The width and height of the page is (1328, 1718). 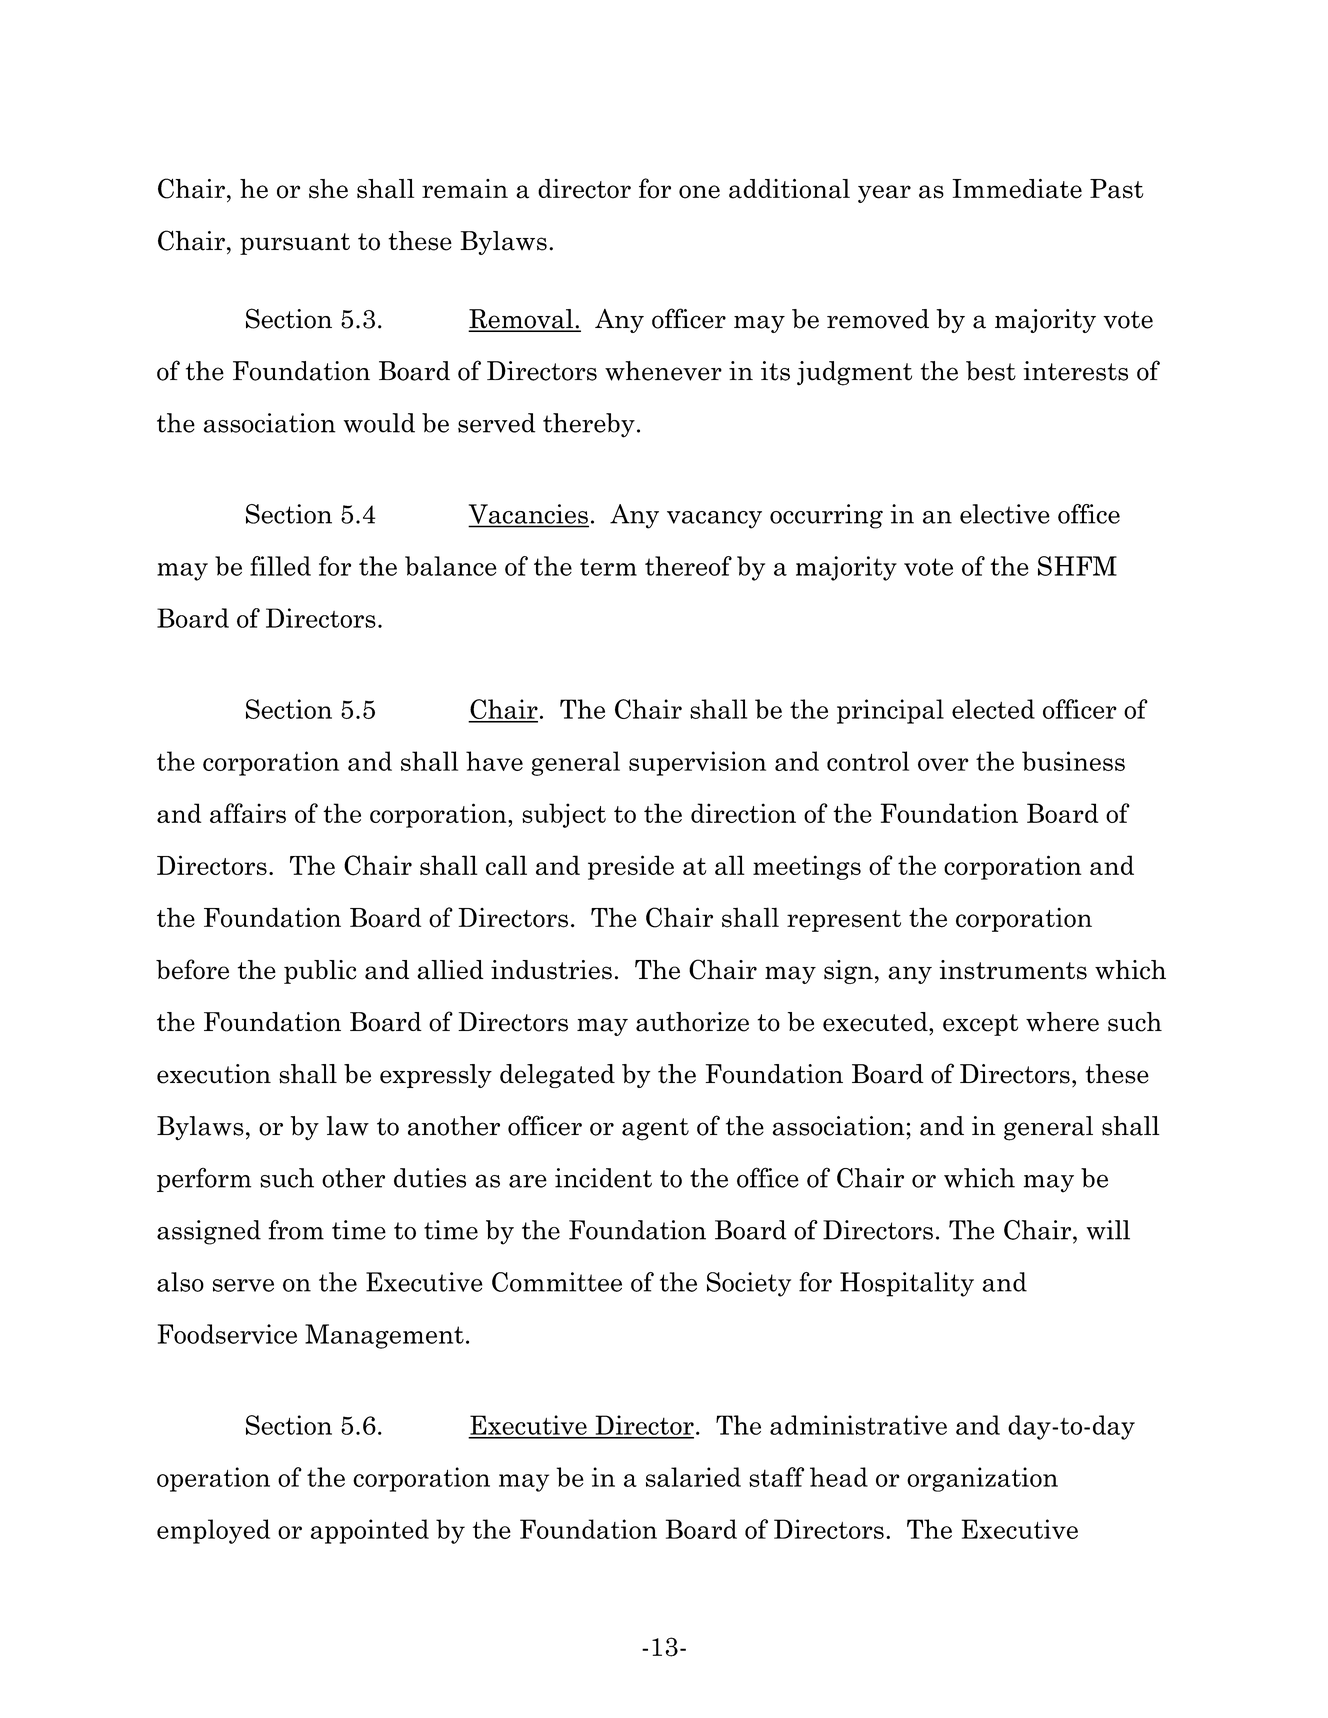 I want to click on except, so click(x=980, y=1025).
